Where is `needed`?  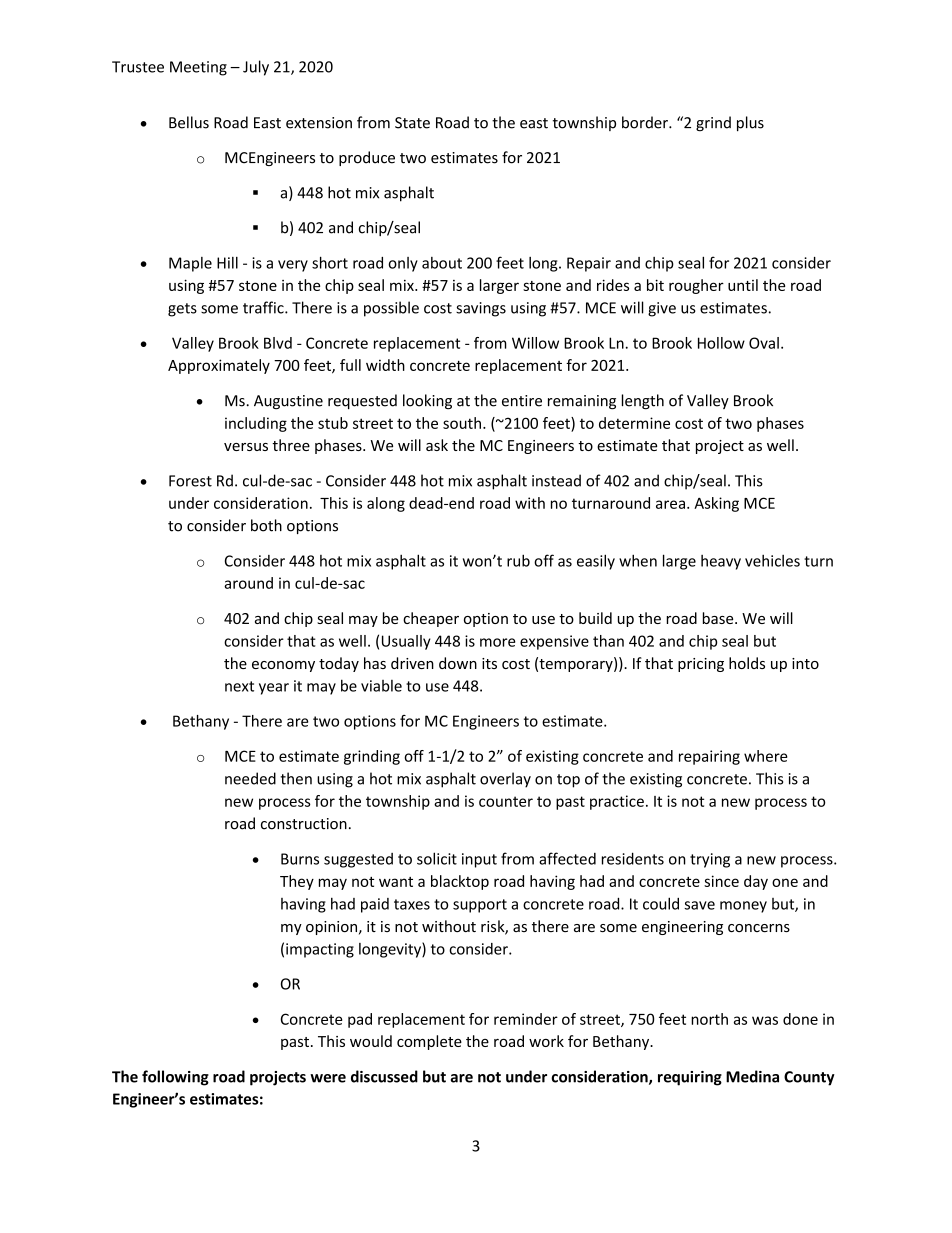 needed is located at coordinates (250, 778).
